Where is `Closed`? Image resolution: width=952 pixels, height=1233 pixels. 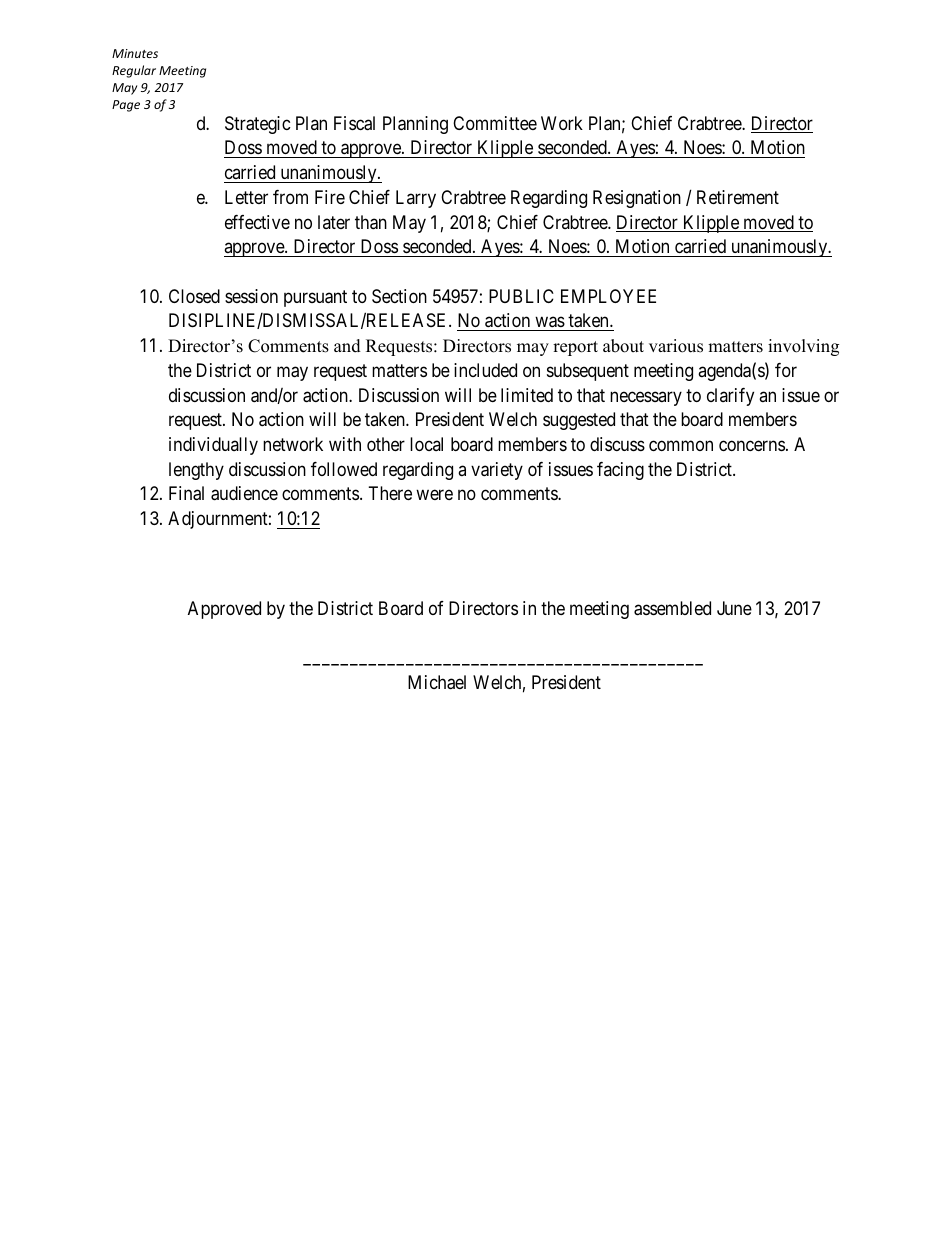
Closed is located at coordinates (194, 296).
